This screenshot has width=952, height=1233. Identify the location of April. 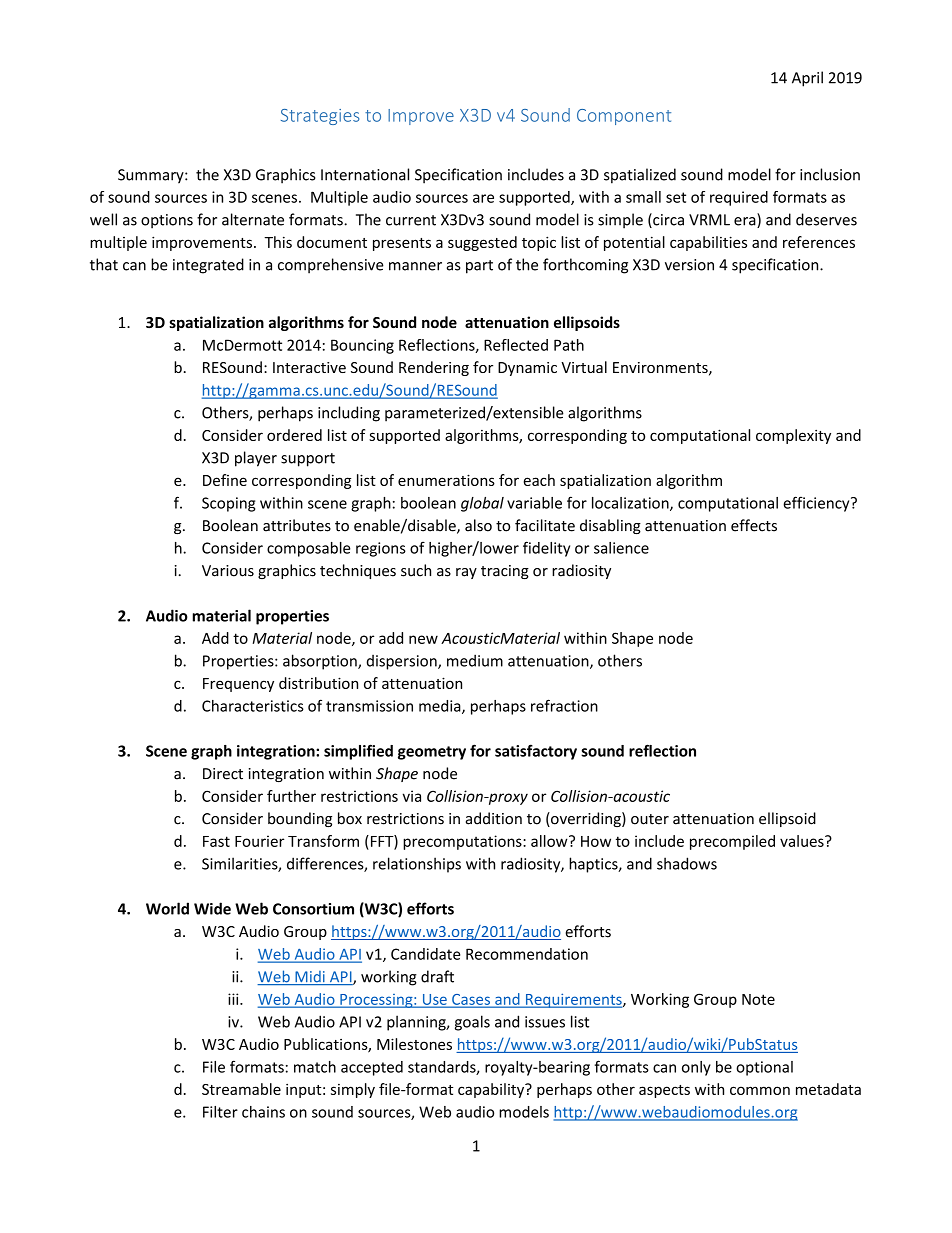
(807, 79).
